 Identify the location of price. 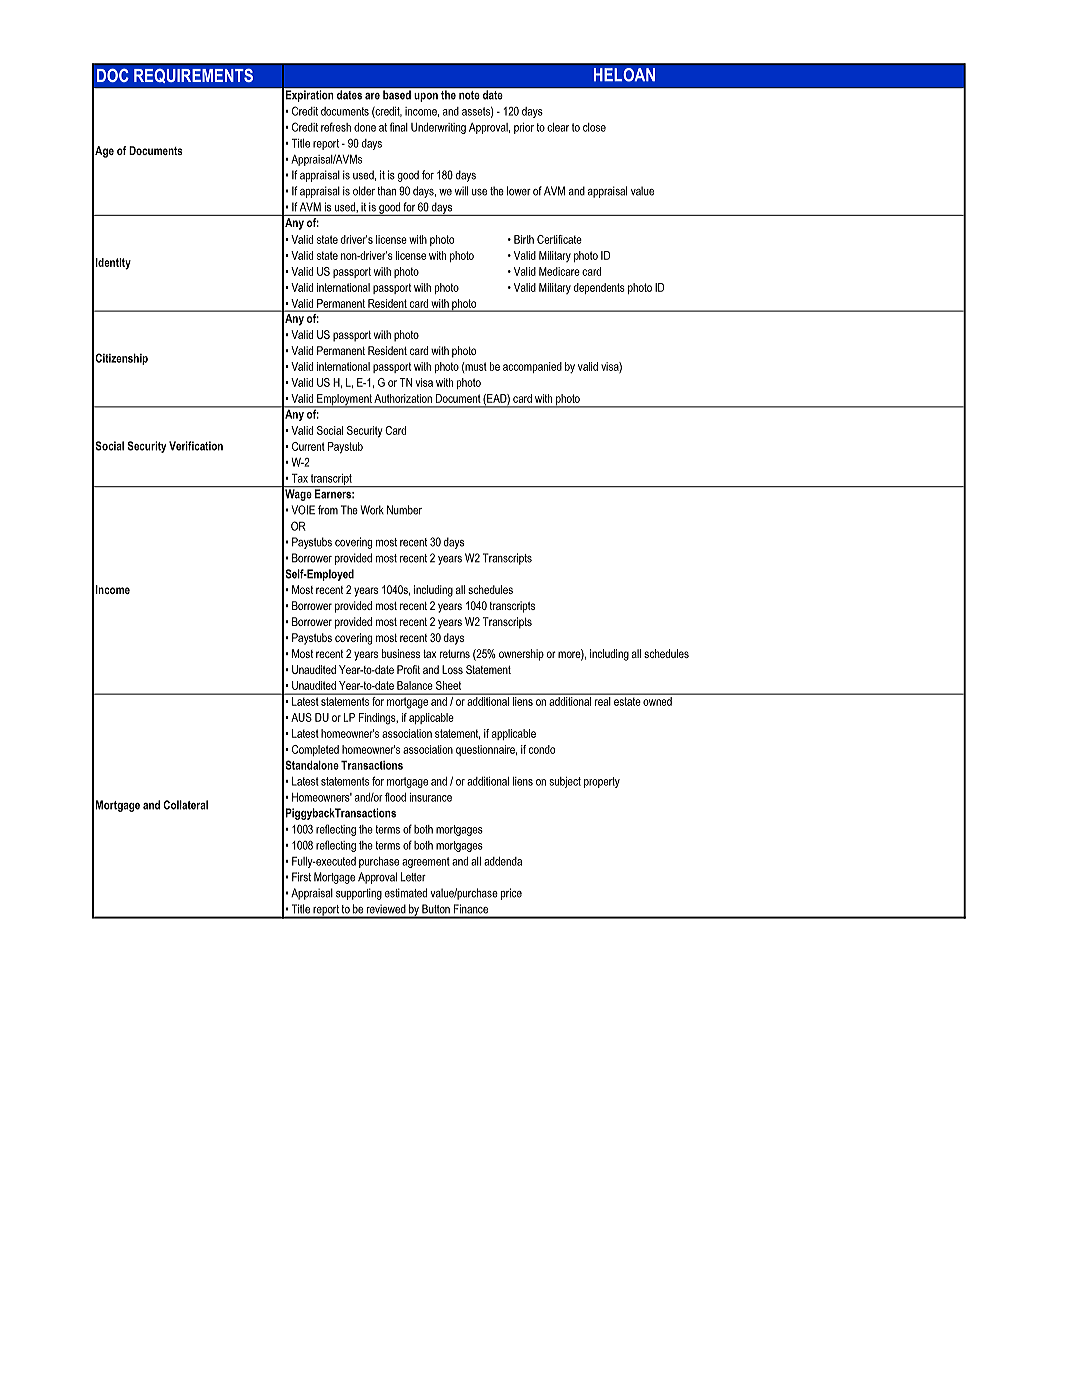
(511, 894).
